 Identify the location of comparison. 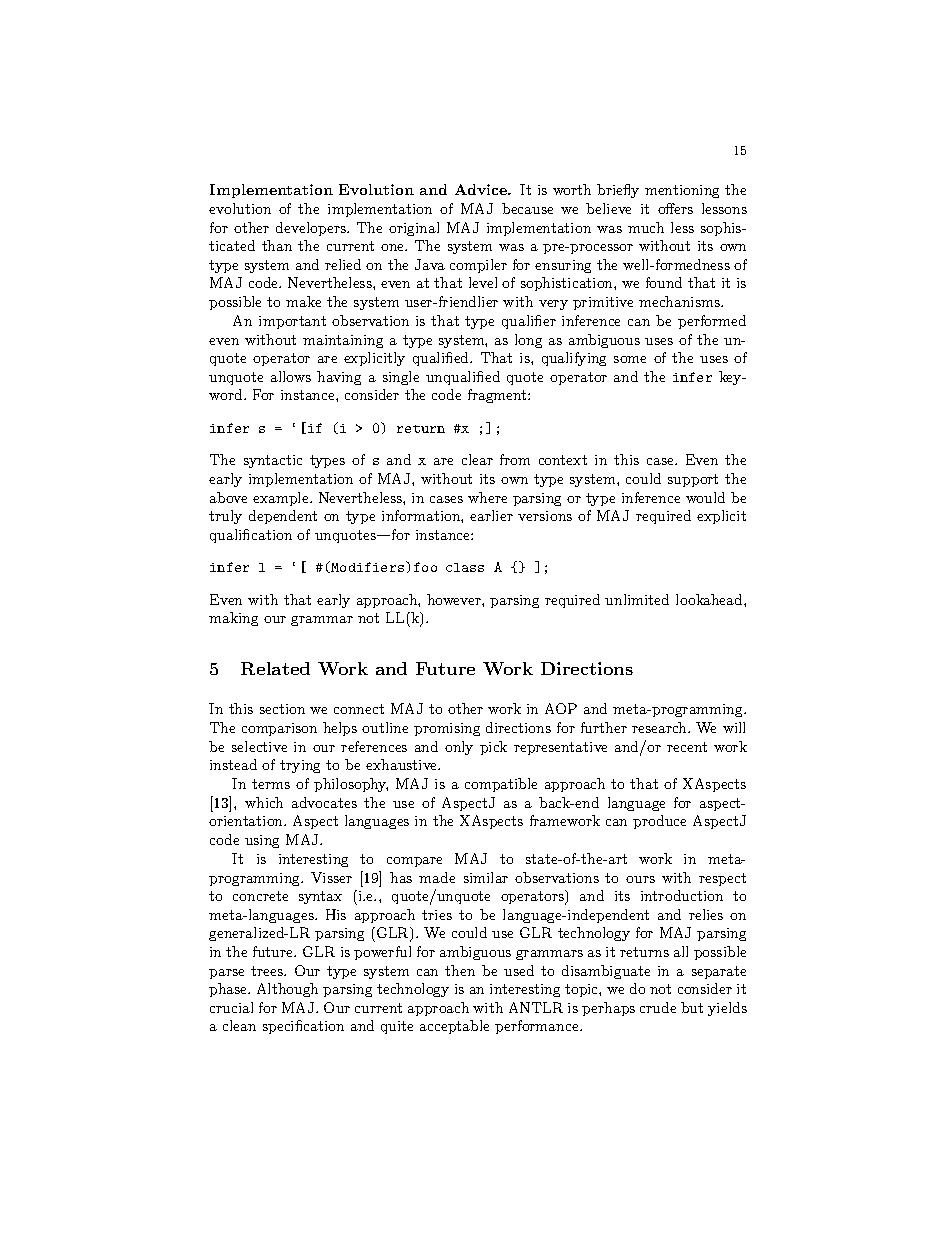
(279, 729).
